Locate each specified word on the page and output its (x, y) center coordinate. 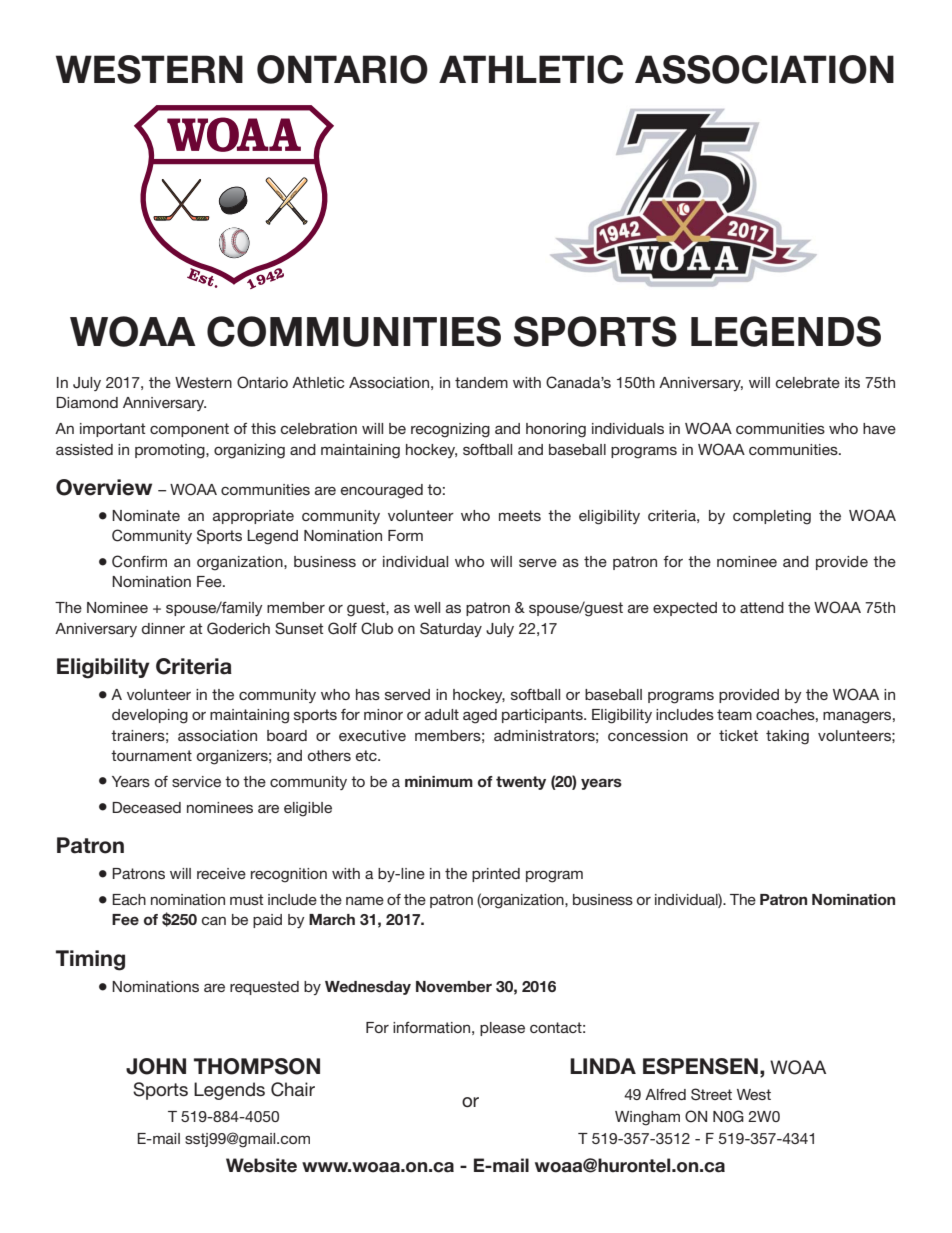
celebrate (808, 382)
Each (129, 899)
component (189, 430)
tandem (481, 382)
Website (261, 1165)
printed (496, 875)
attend (762, 607)
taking (787, 737)
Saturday (451, 629)
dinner (163, 628)
